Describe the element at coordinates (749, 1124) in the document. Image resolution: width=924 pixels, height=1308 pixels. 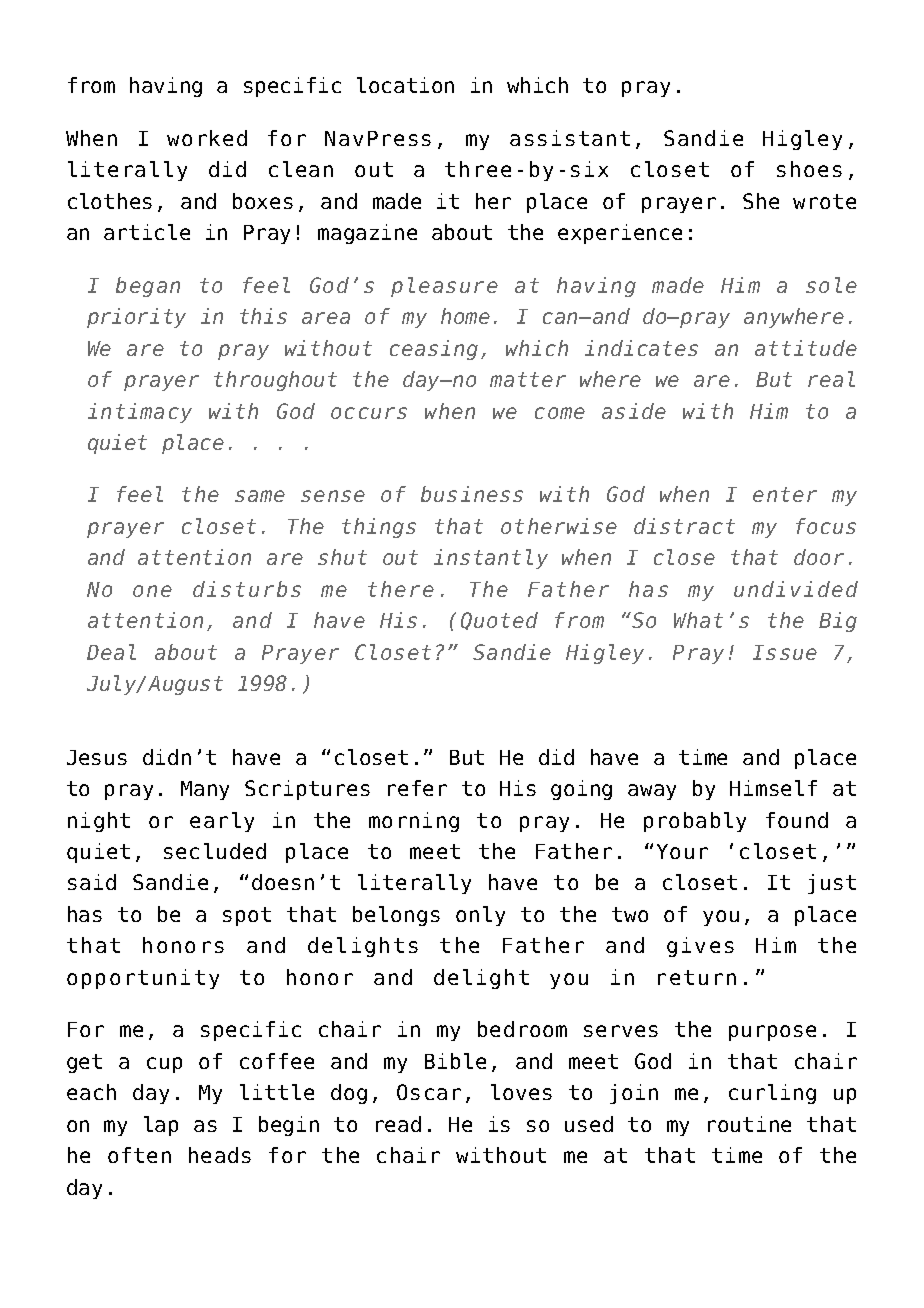
I see `routine` at that location.
